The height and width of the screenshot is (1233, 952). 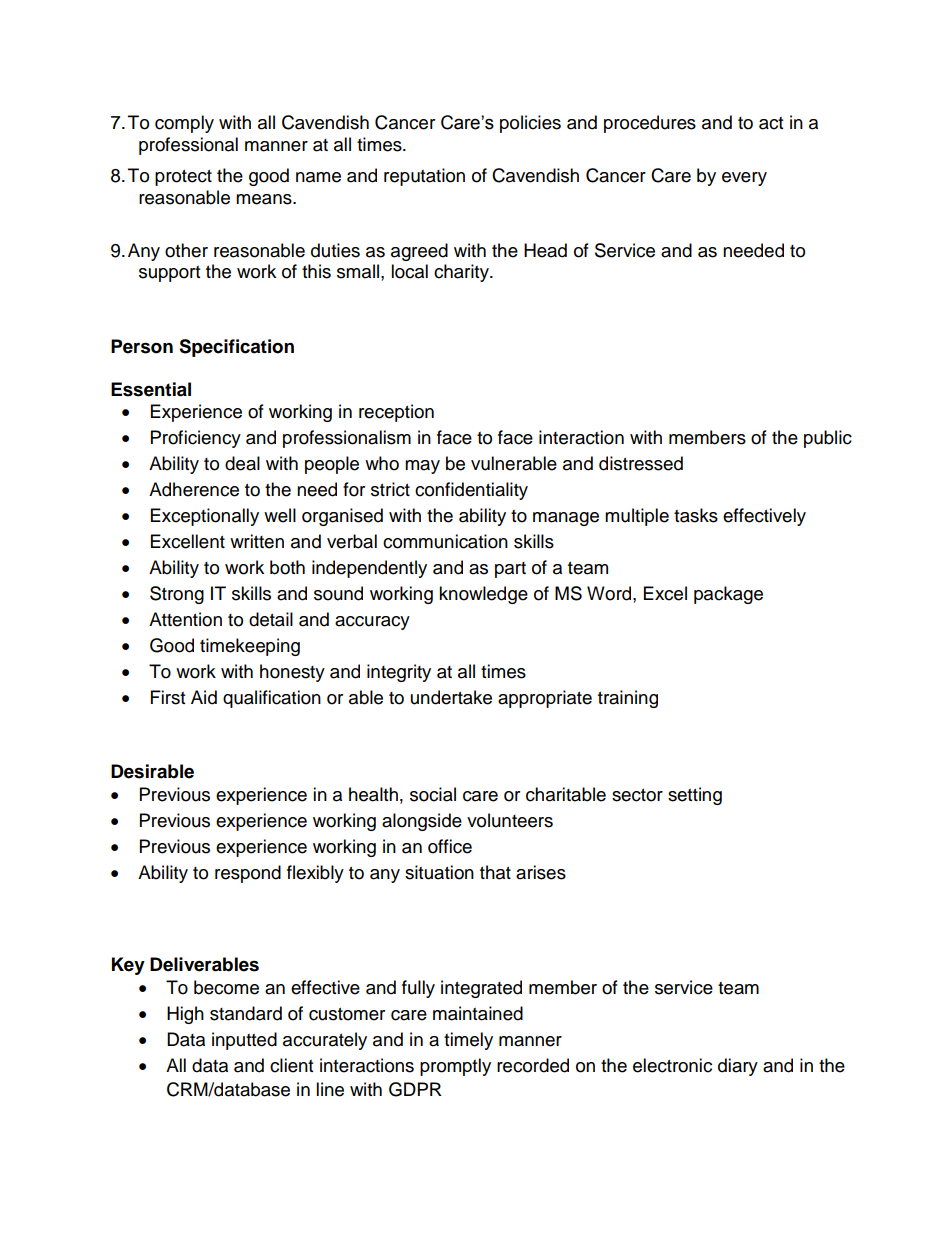 What do you see at coordinates (744, 179) in the screenshot?
I see `every` at bounding box center [744, 179].
